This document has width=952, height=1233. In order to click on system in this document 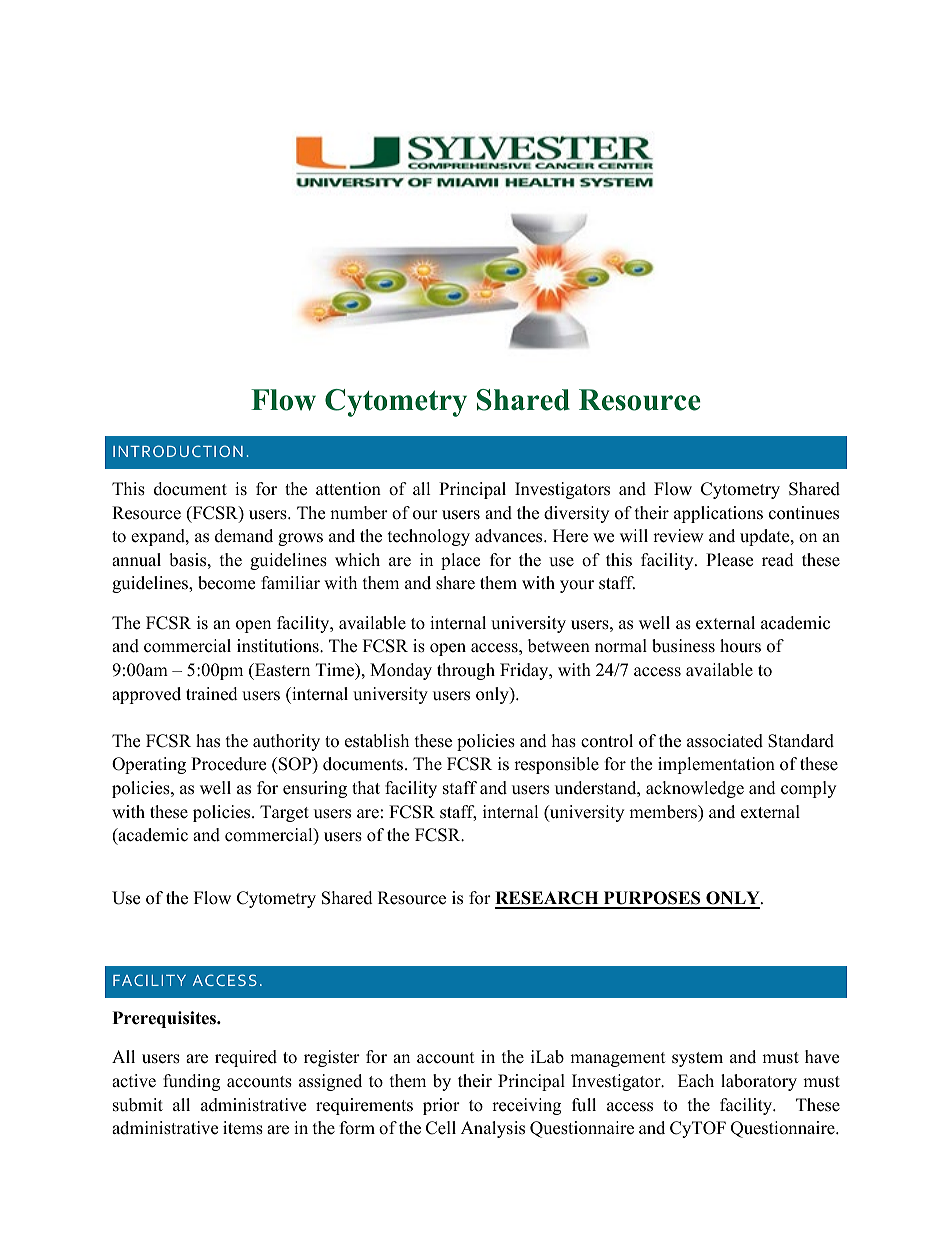, I will do `click(697, 1059)`.
